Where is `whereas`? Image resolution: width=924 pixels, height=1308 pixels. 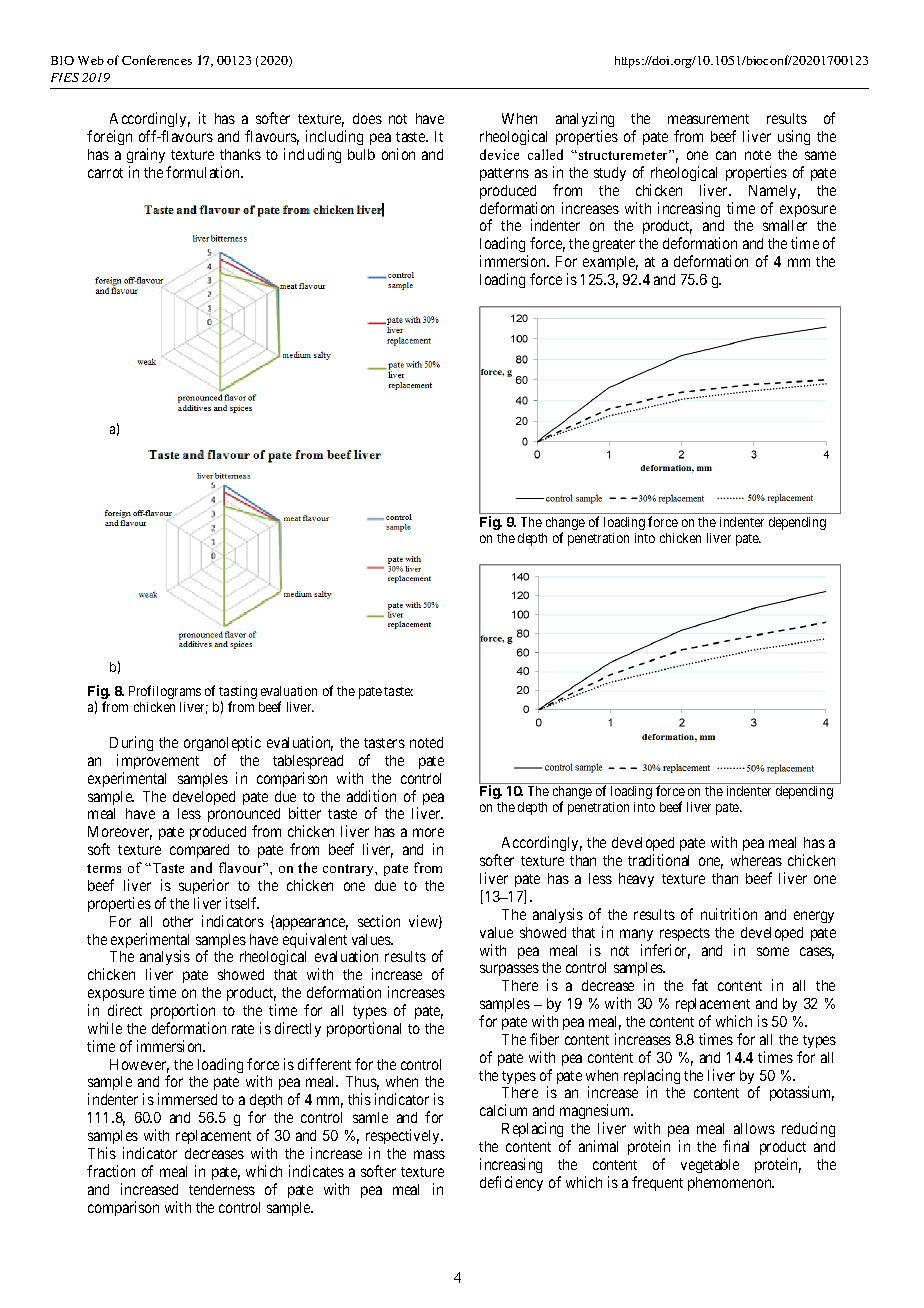
whereas is located at coordinates (756, 860).
